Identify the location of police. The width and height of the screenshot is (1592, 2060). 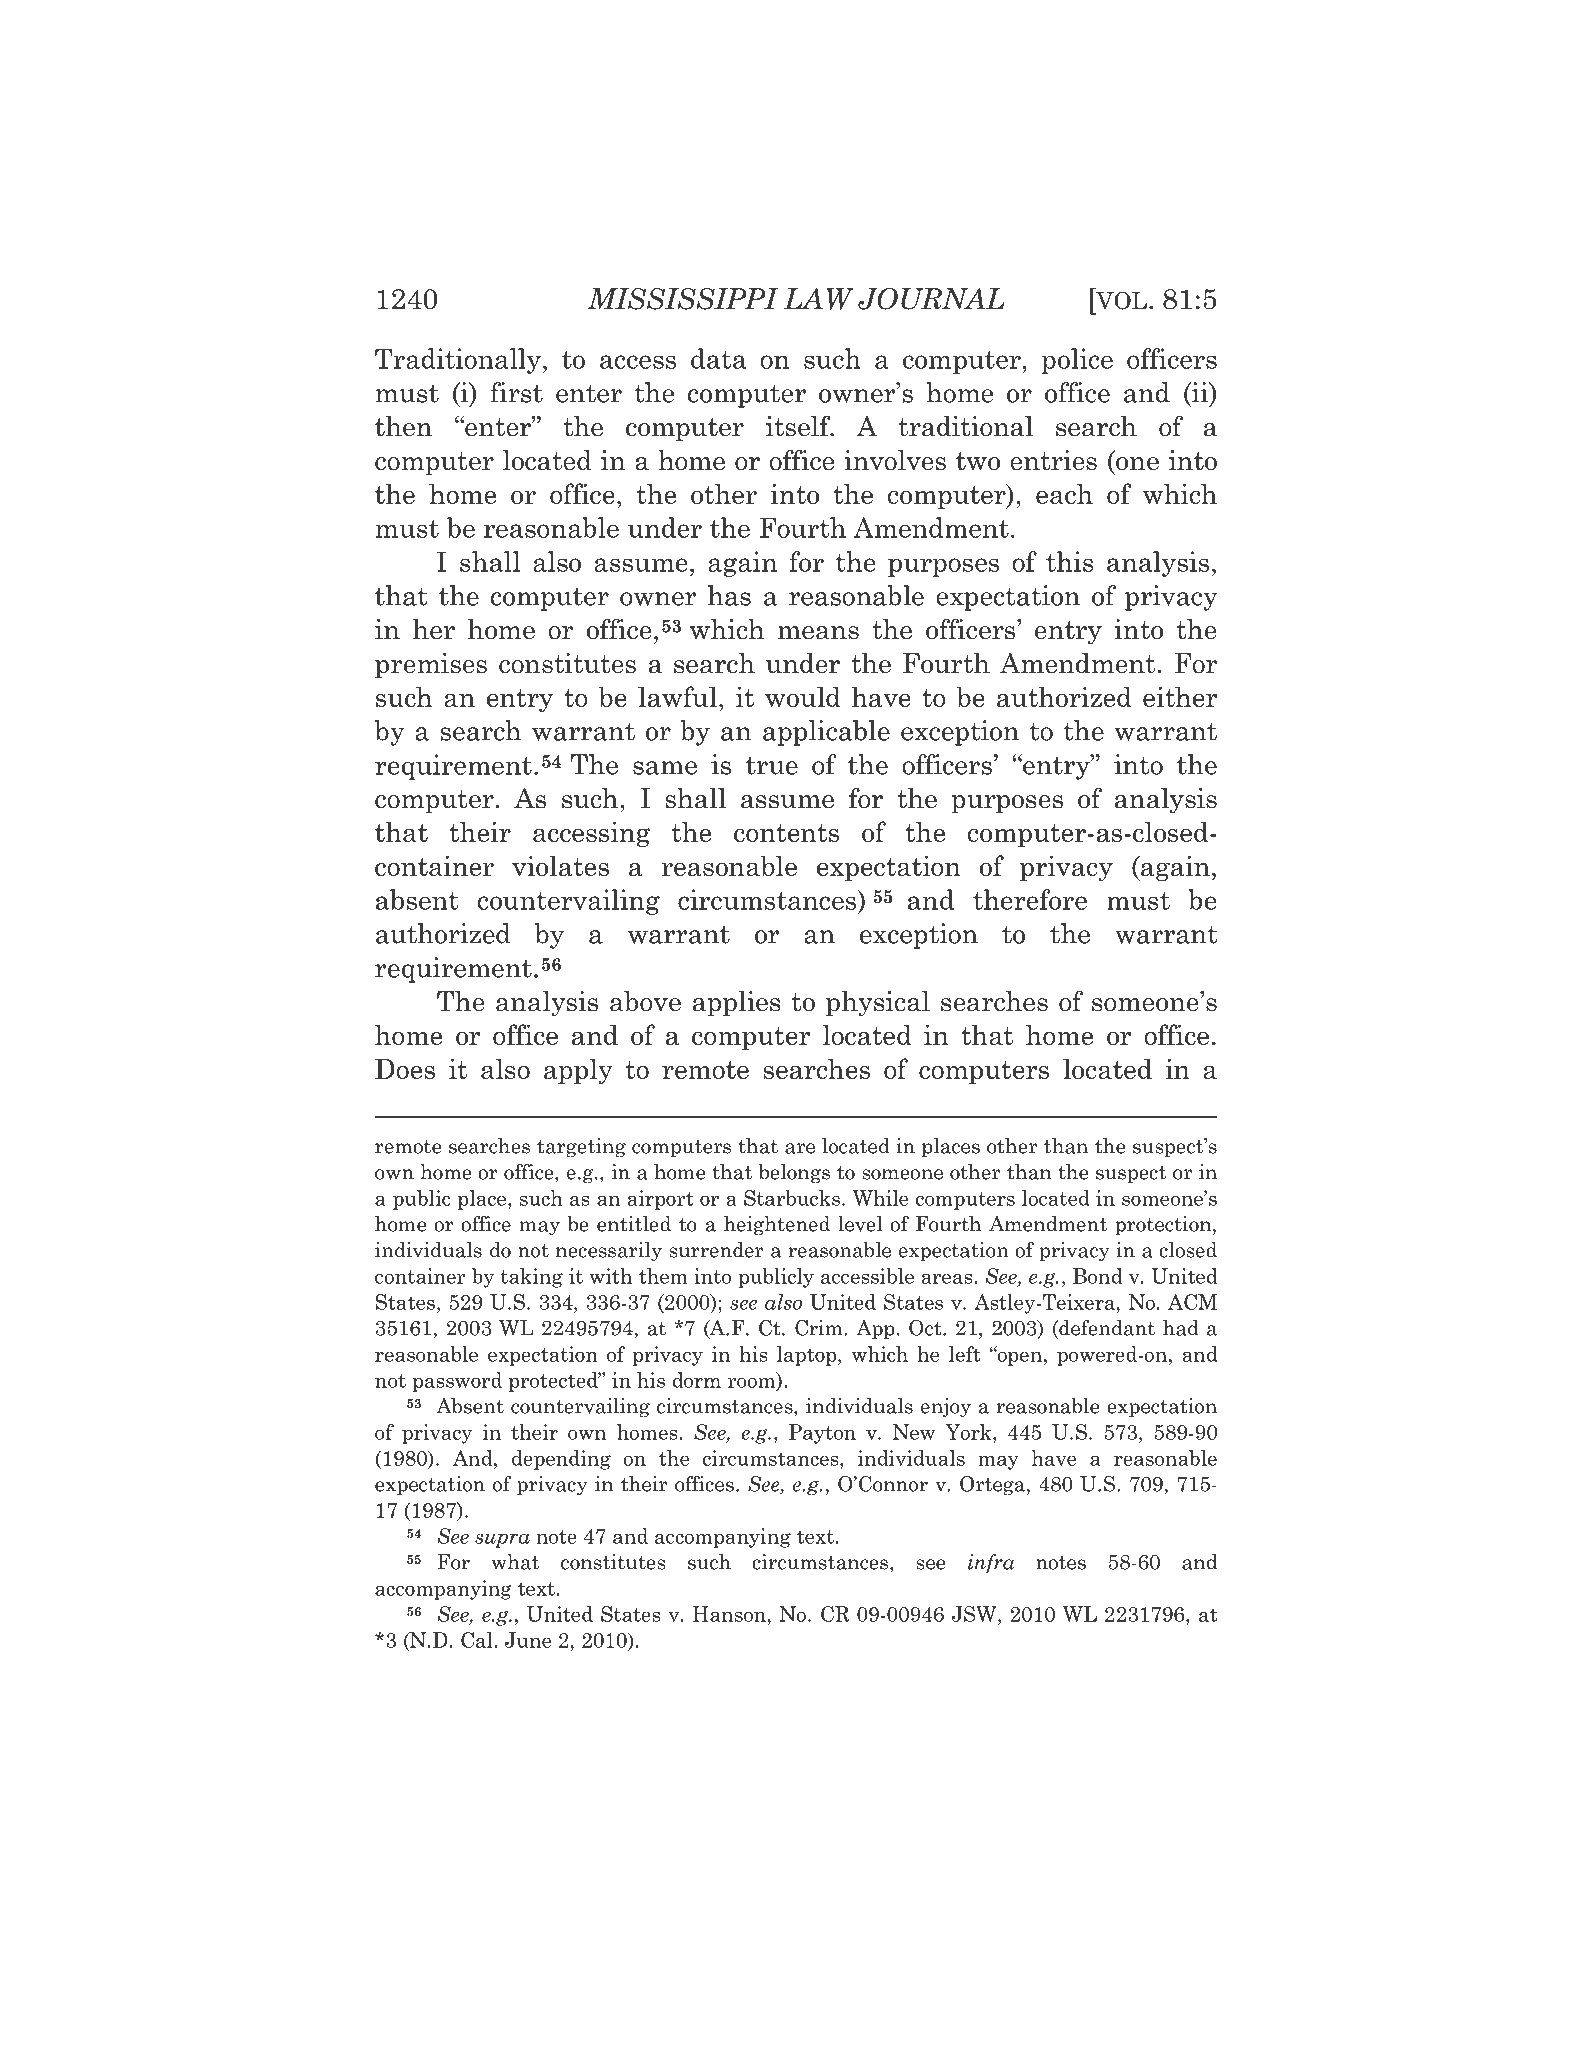
(1077, 361).
